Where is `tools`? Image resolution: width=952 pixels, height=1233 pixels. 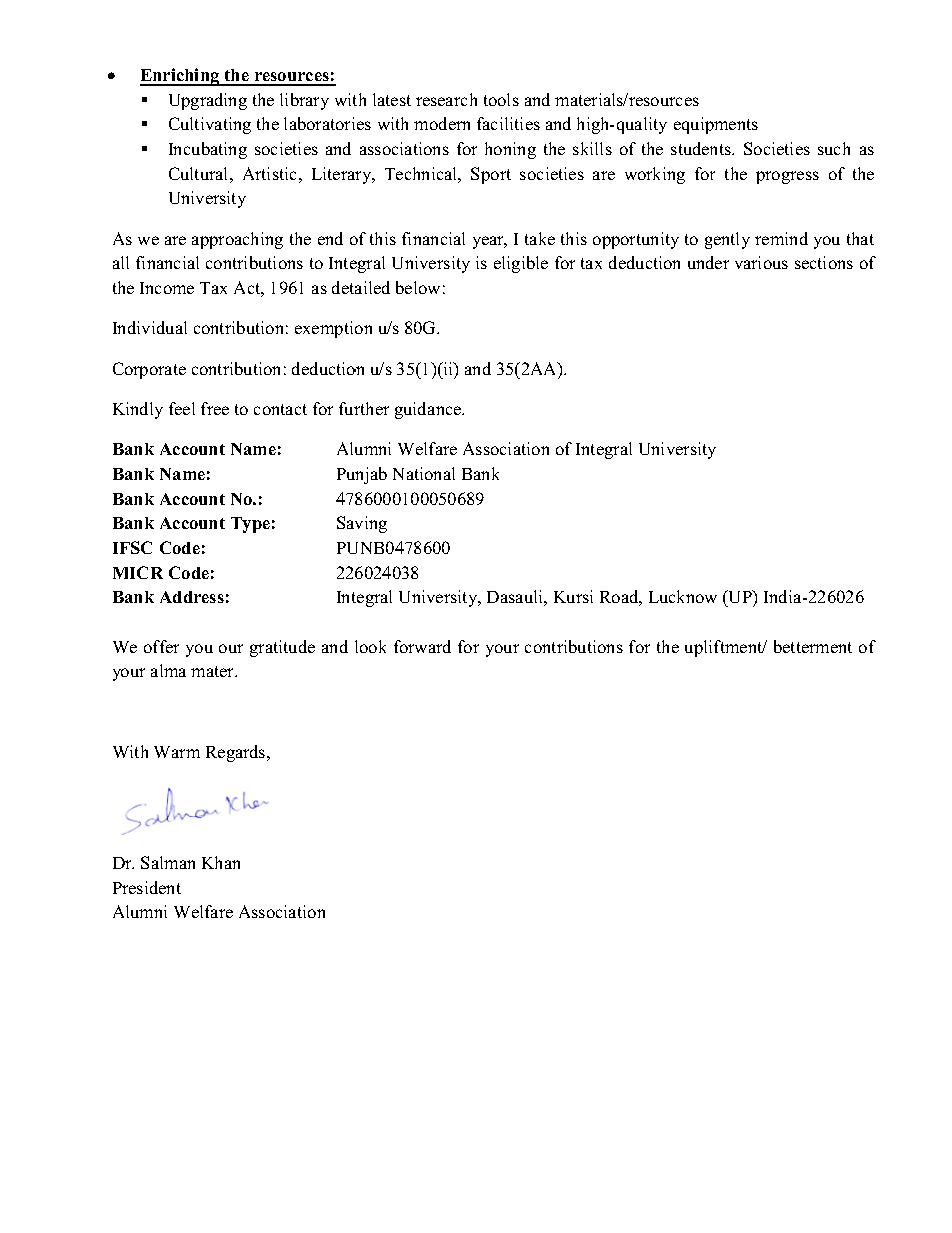
tools is located at coordinates (501, 99).
